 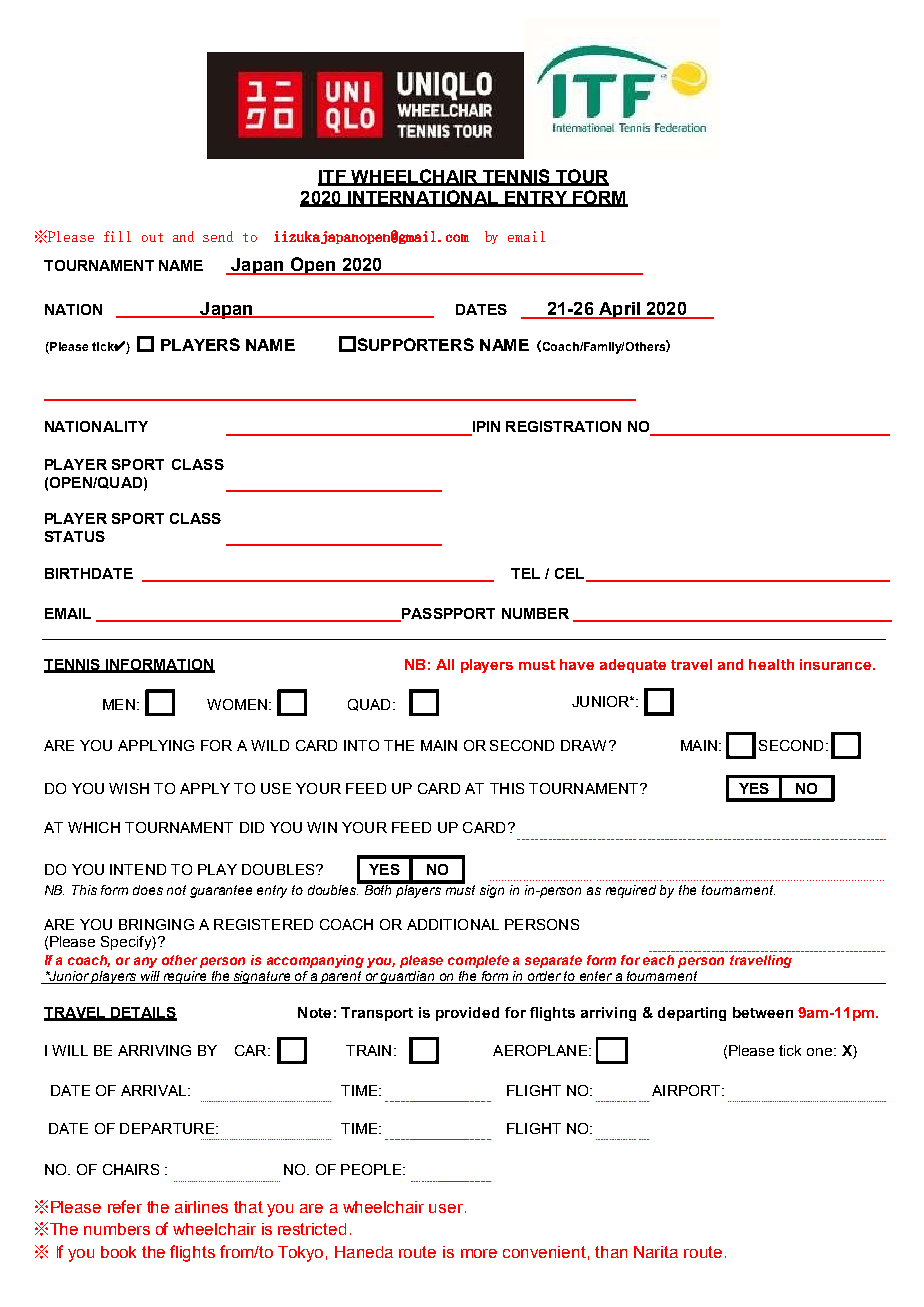 What do you see at coordinates (658, 960) in the page?
I see `each` at bounding box center [658, 960].
